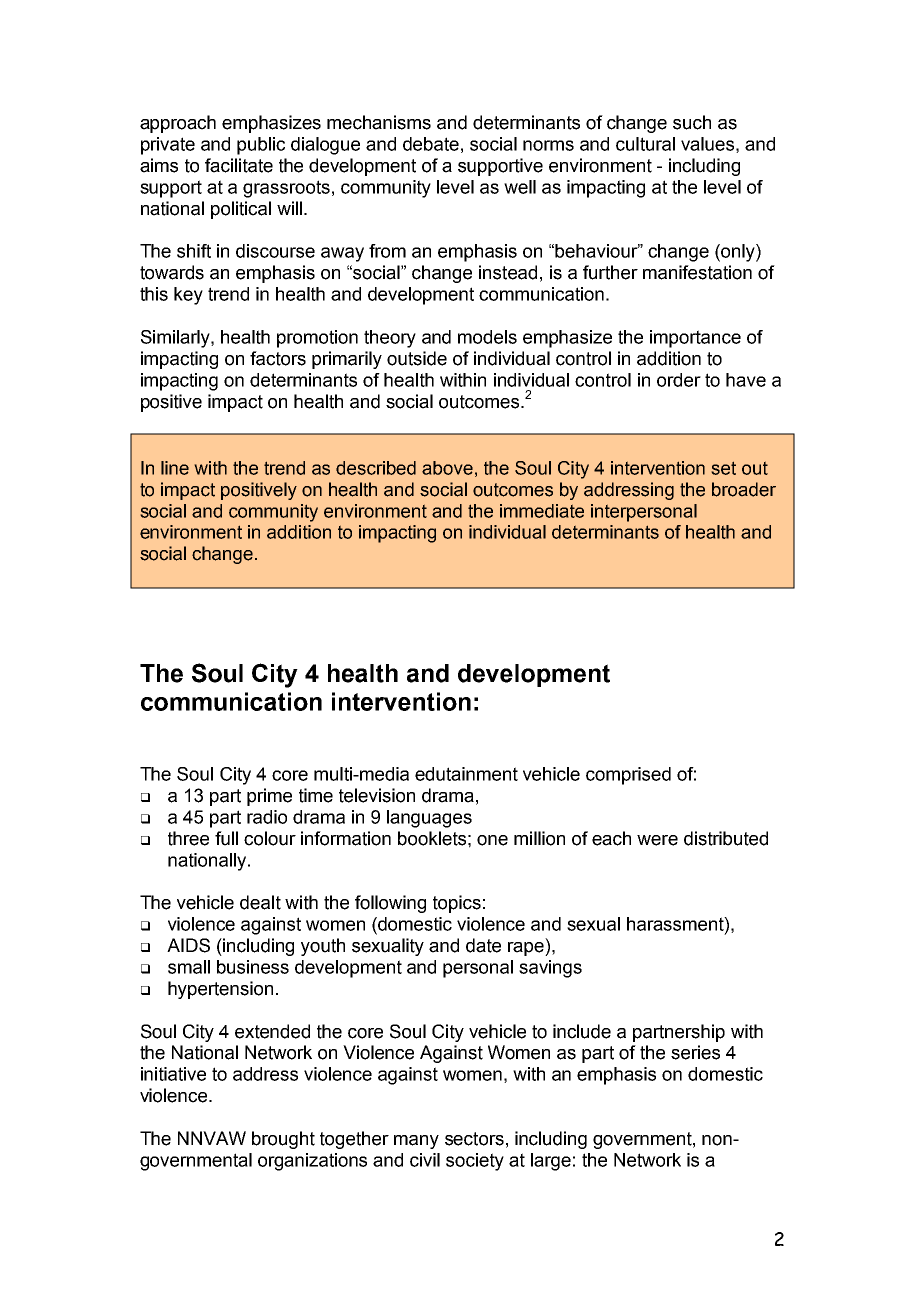 This screenshot has height=1308, width=924. What do you see at coordinates (645, 144) in the screenshot?
I see `cultural` at bounding box center [645, 144].
